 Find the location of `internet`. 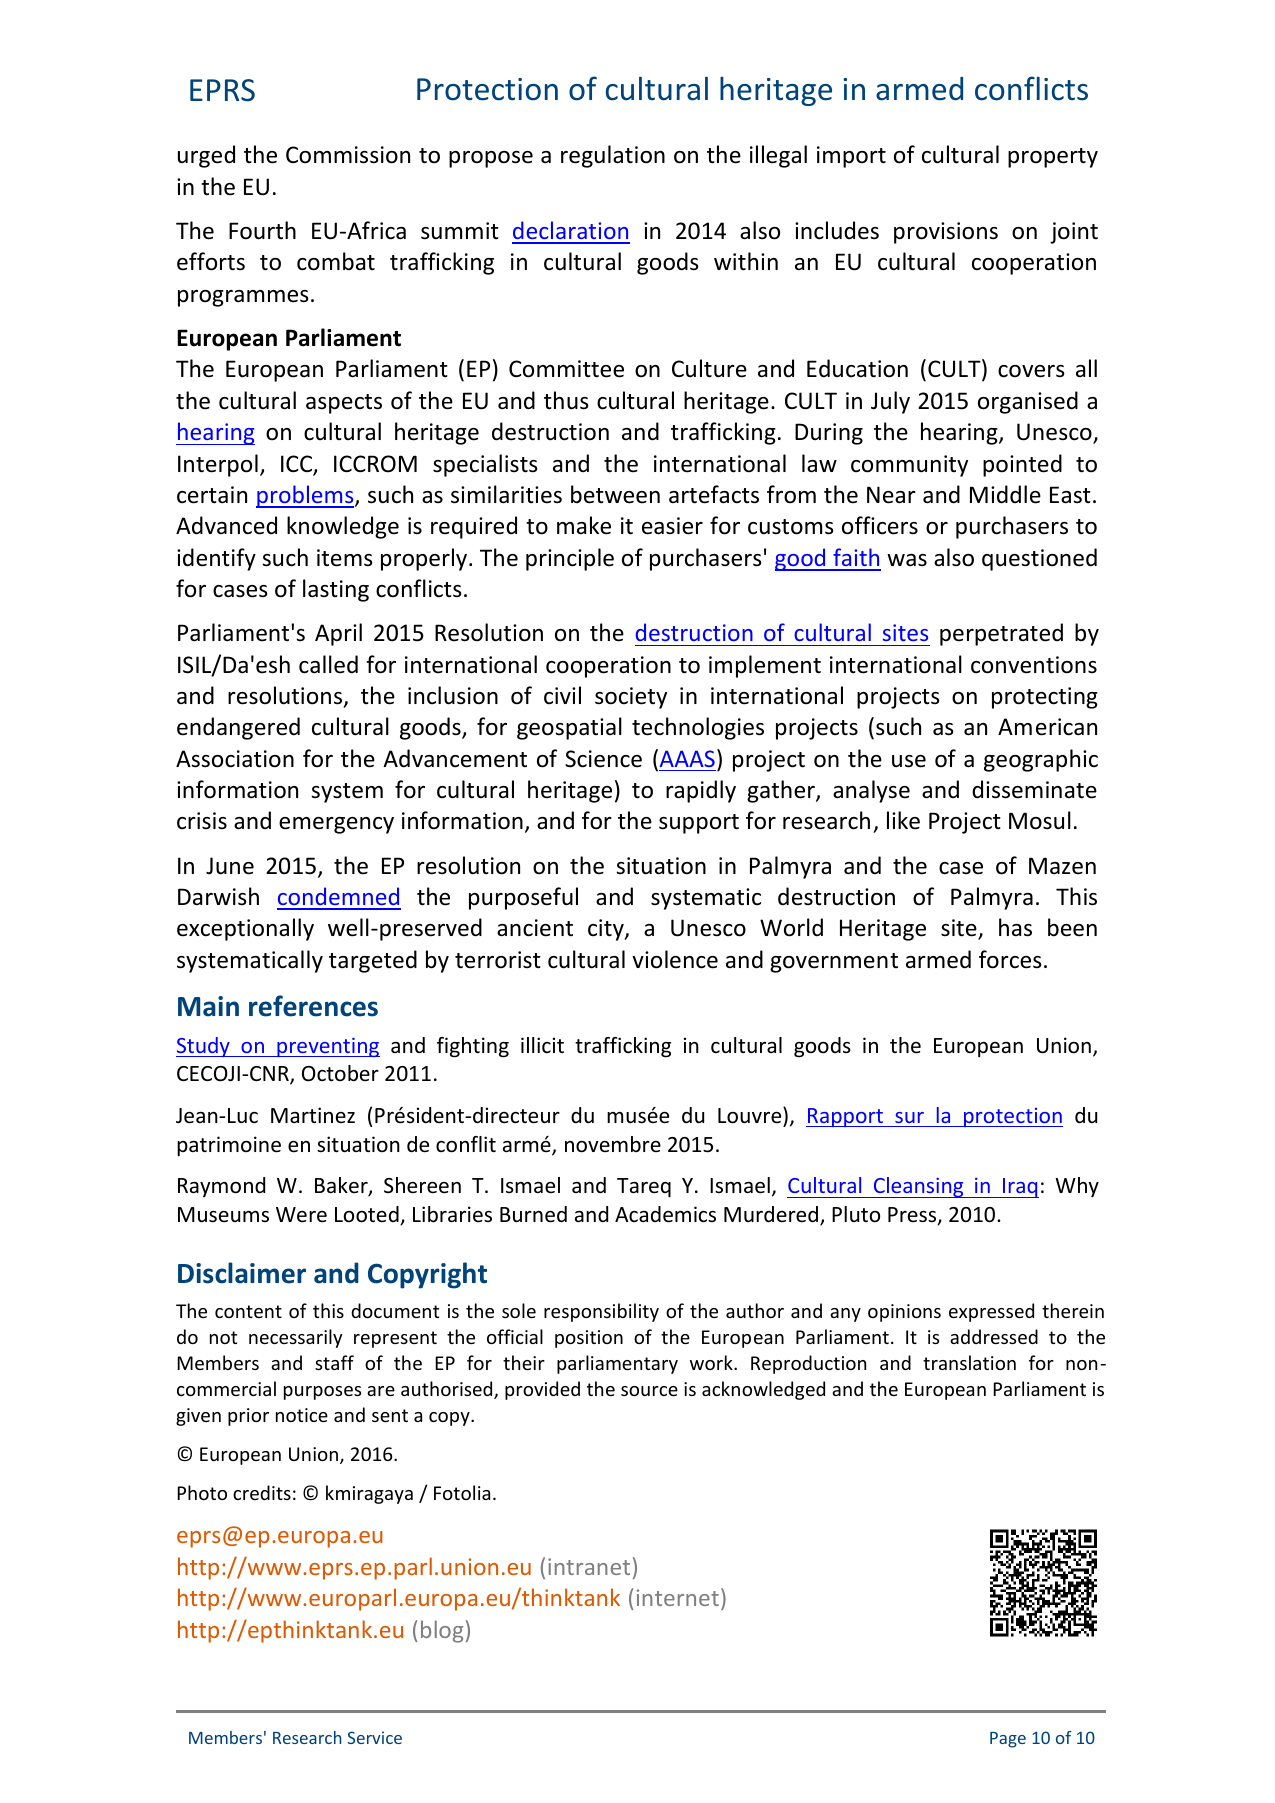

internet is located at coordinates (678, 1597).
